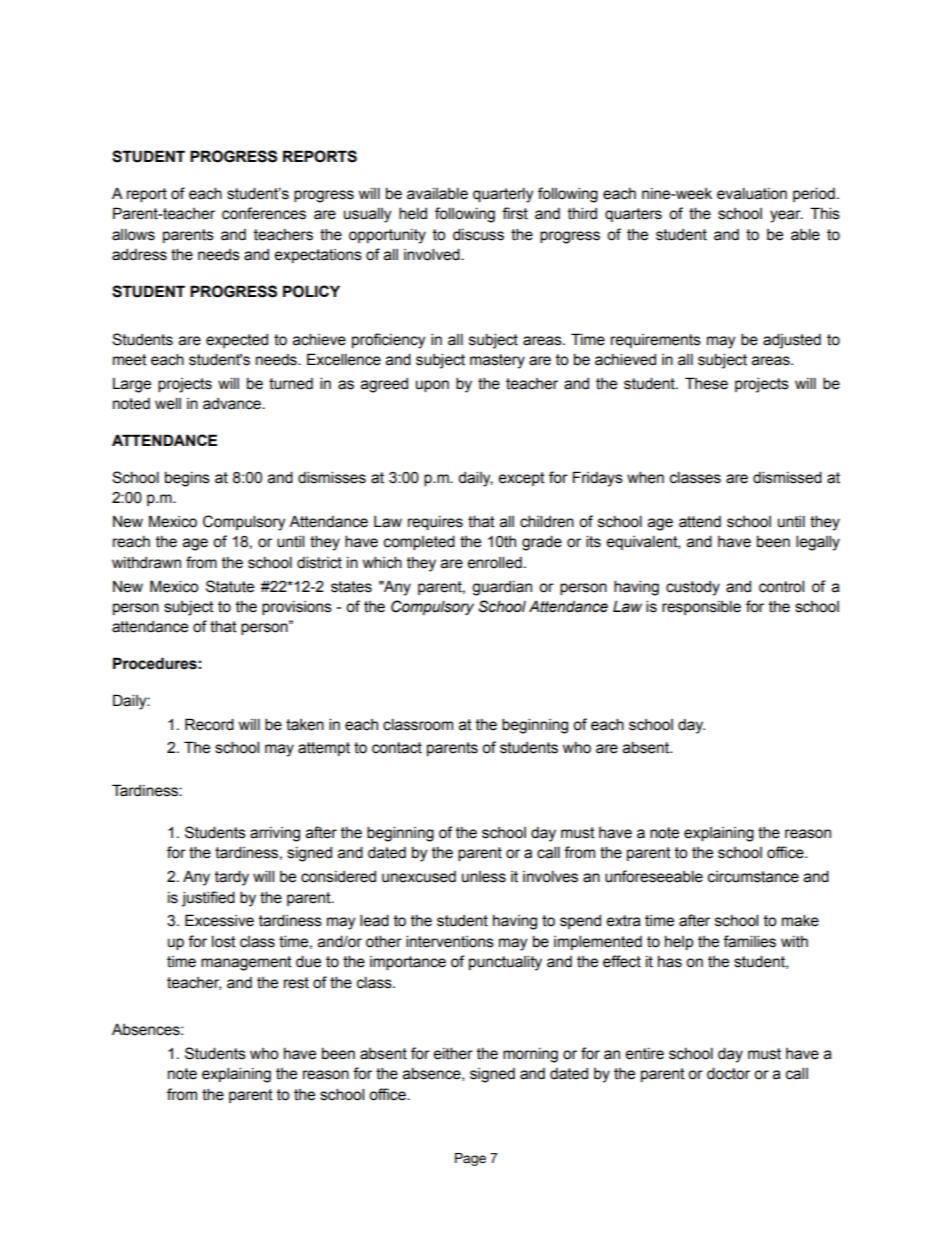  Describe the element at coordinates (752, 193) in the document. I see `evaluation` at that location.
